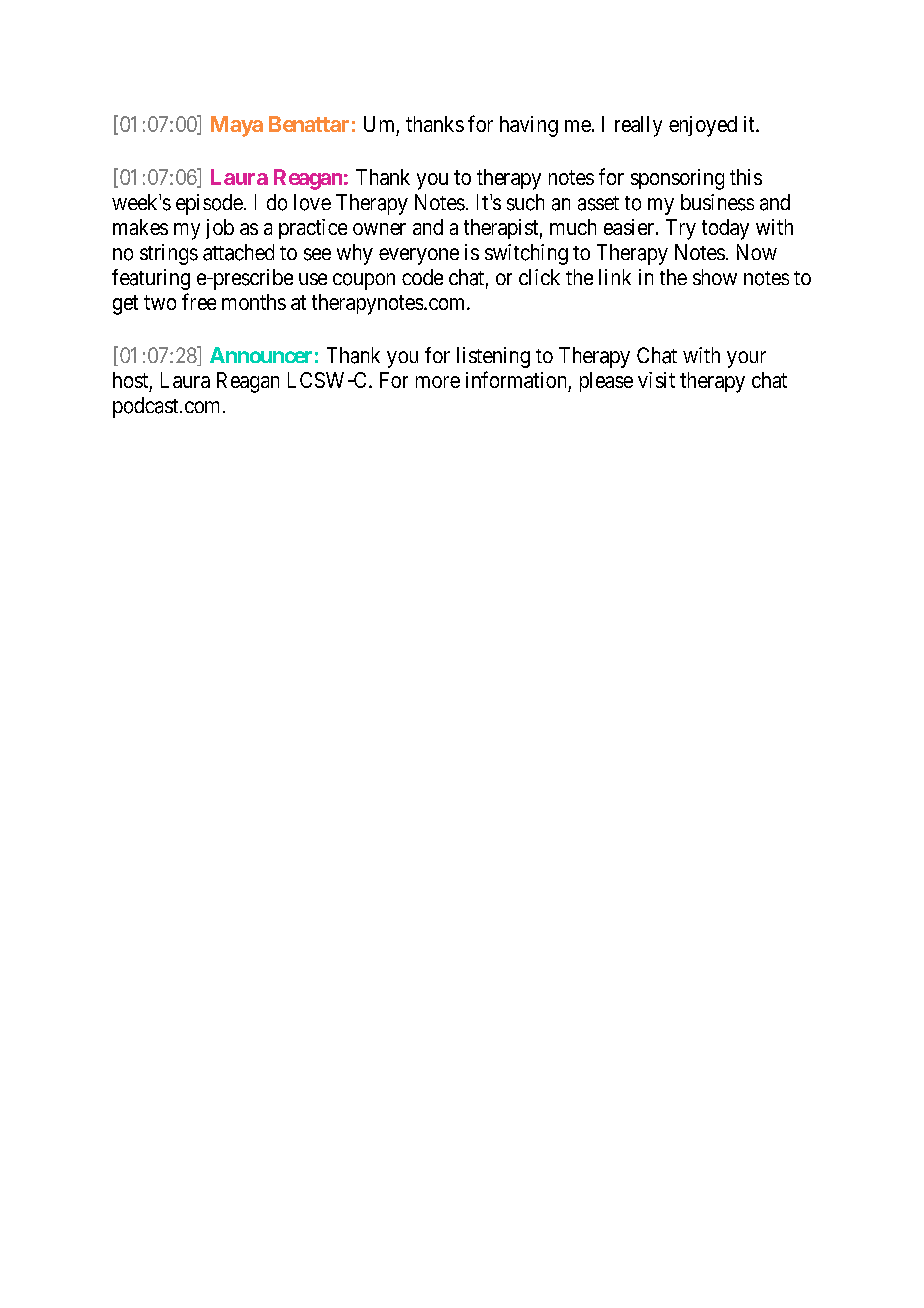 The height and width of the image is (1308, 924). I want to click on Maya, so click(237, 126).
